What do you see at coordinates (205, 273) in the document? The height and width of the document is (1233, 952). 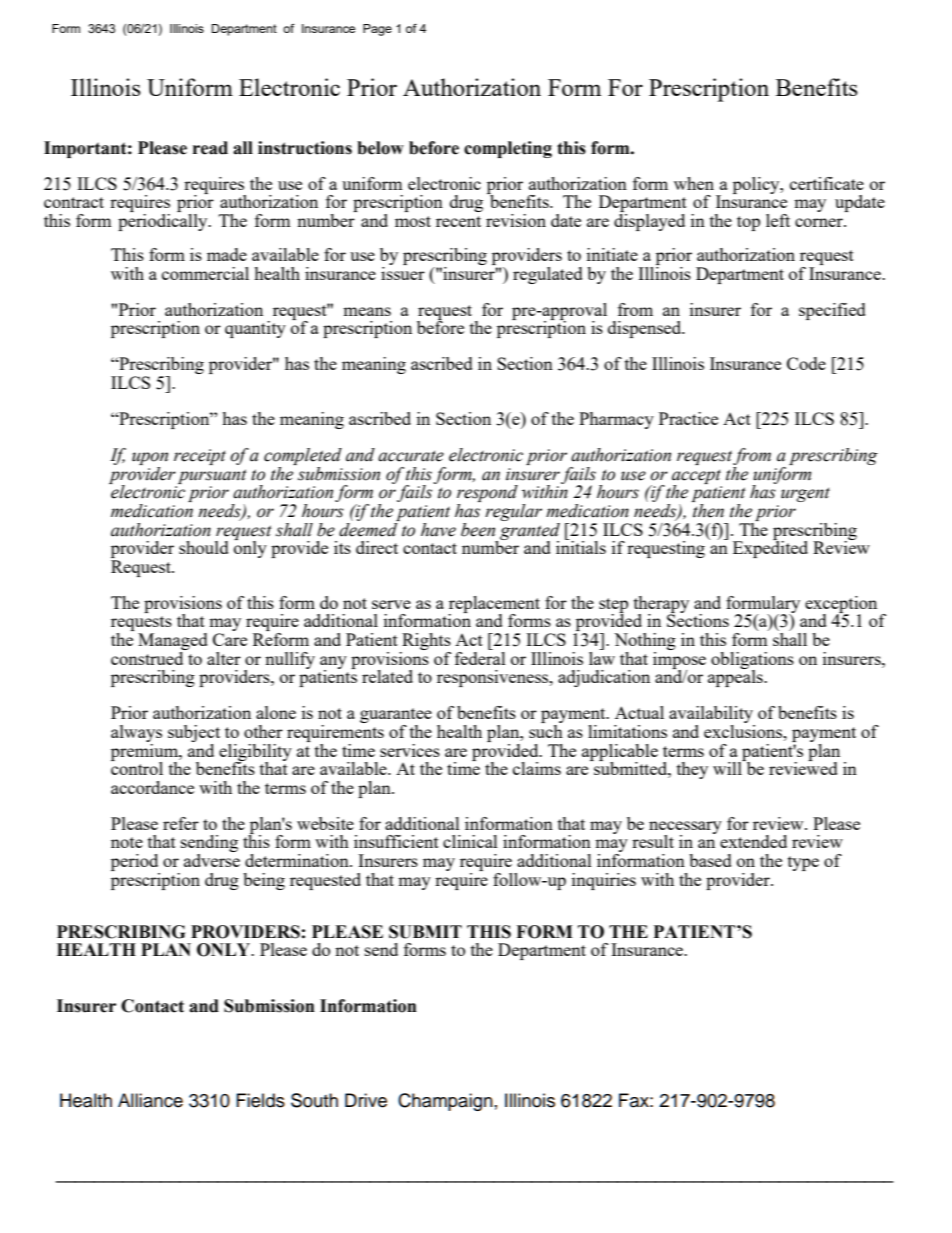 I see `commercial` at bounding box center [205, 273].
